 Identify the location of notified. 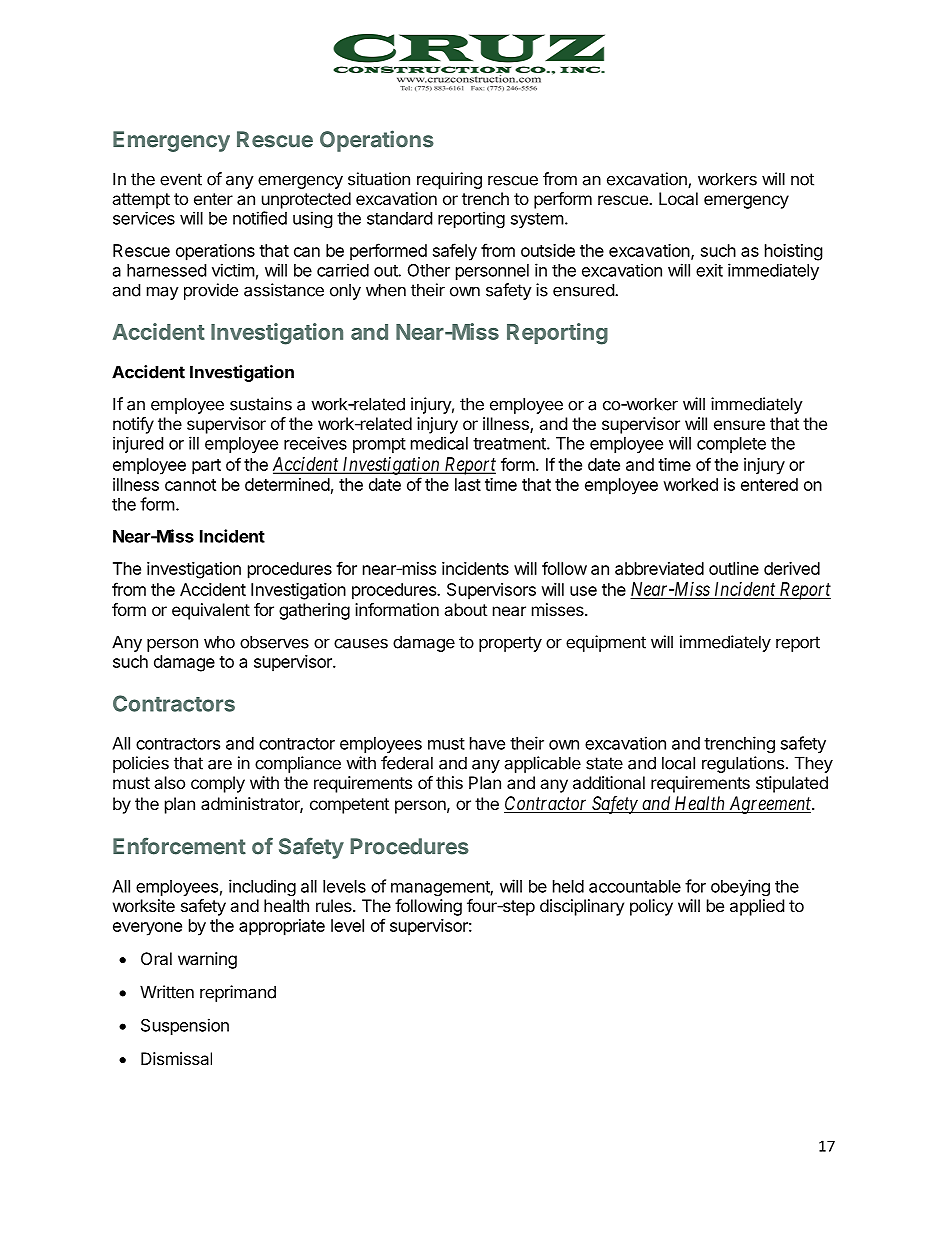
(260, 218).
